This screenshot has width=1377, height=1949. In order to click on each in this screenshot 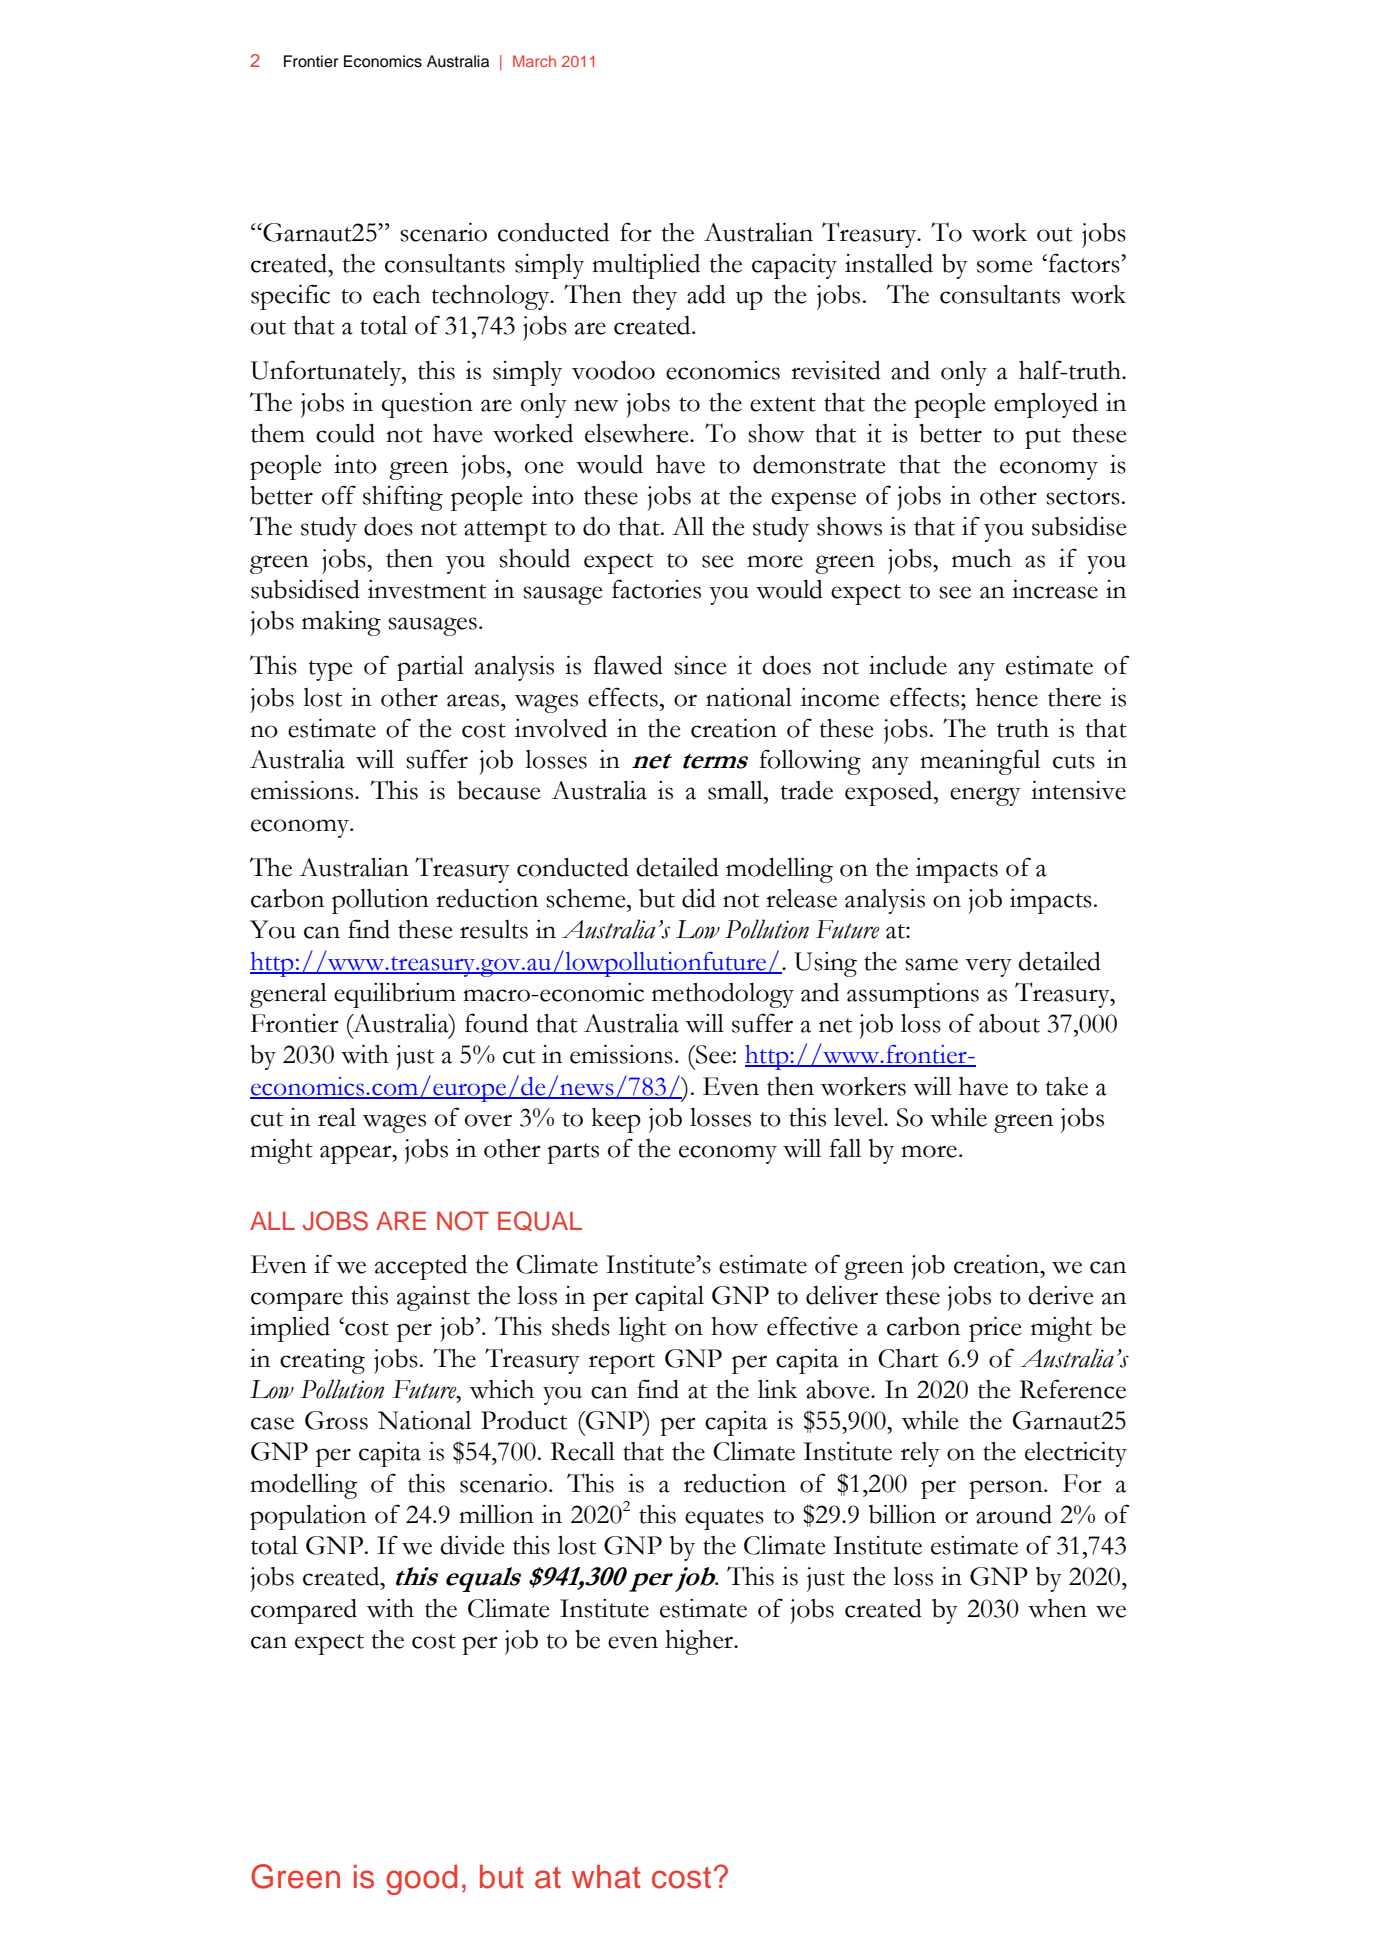, I will do `click(397, 294)`.
